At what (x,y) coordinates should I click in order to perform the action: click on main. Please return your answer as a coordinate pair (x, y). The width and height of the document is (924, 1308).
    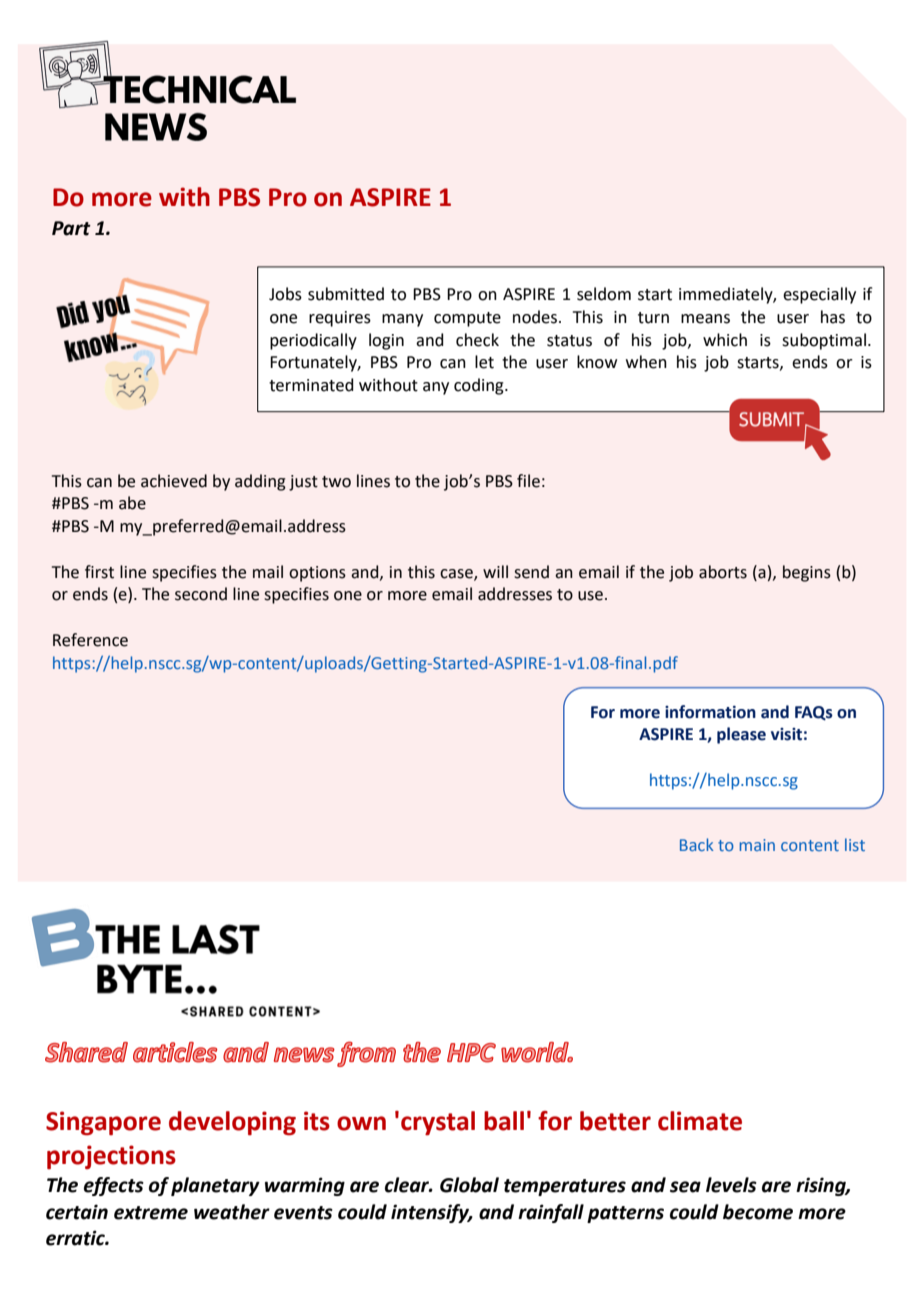
    Looking at the image, I should click on (757, 845).
